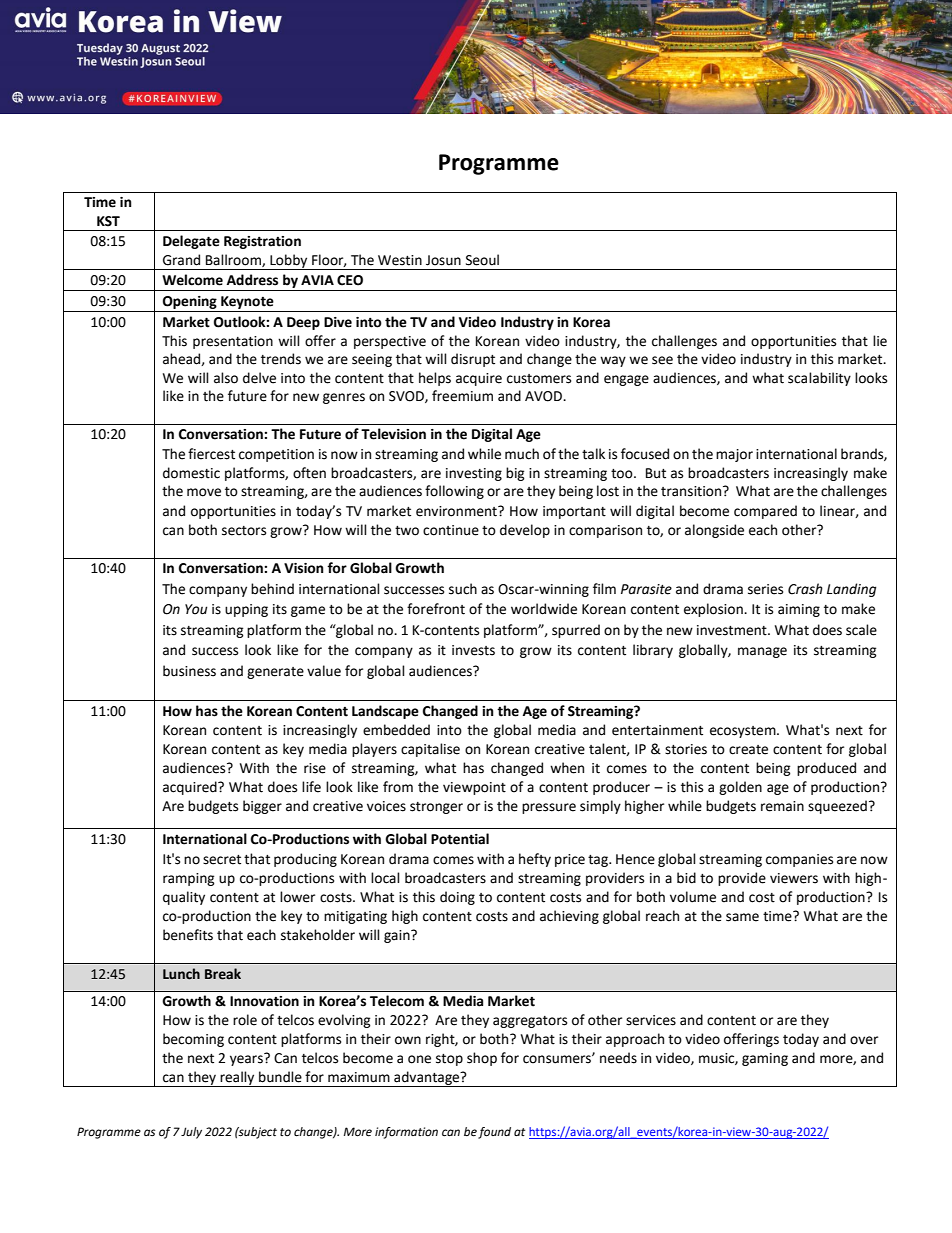 This document has width=952, height=1233. I want to click on manage, so click(762, 652).
